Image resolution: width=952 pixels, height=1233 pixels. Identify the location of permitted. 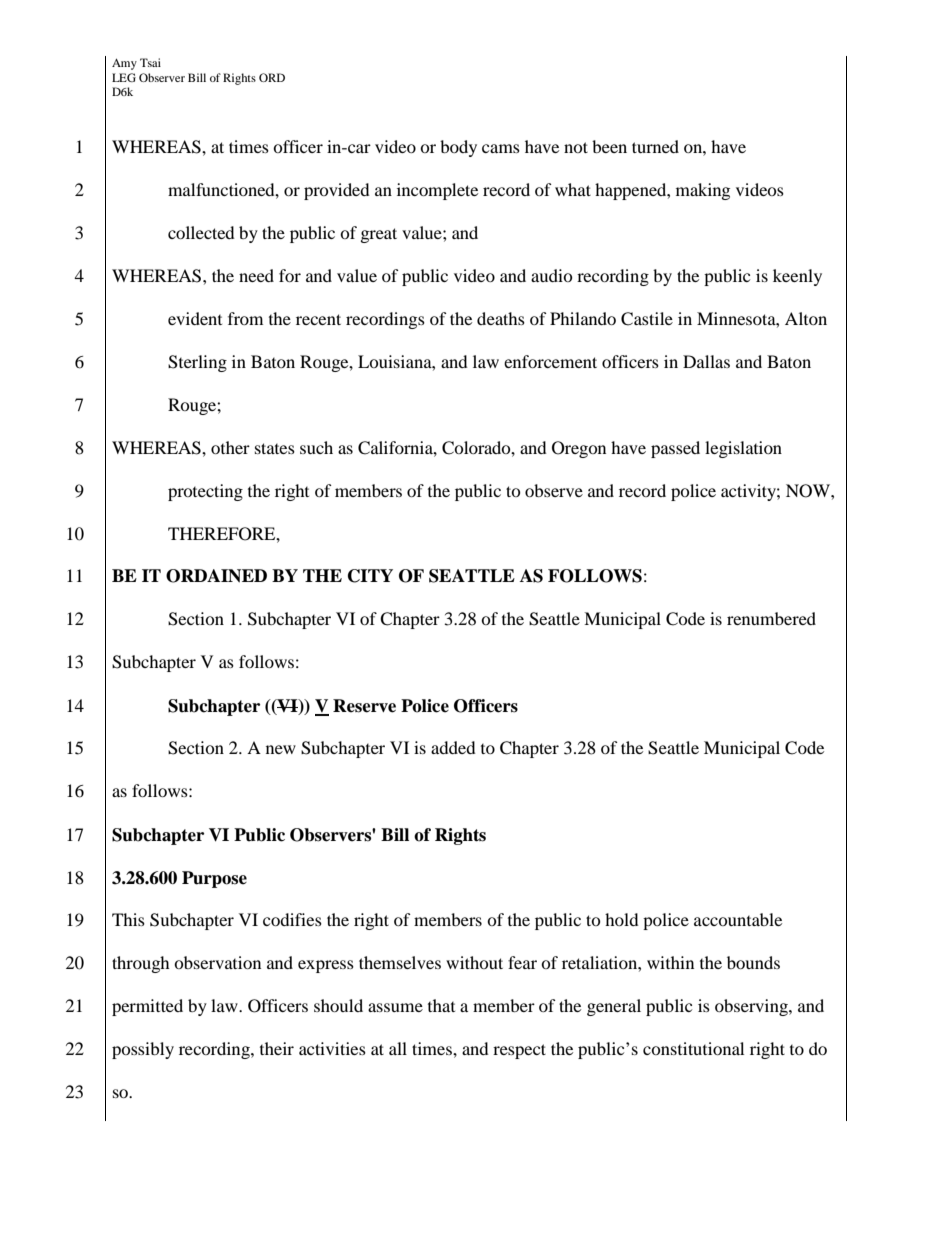
(147, 1007).
